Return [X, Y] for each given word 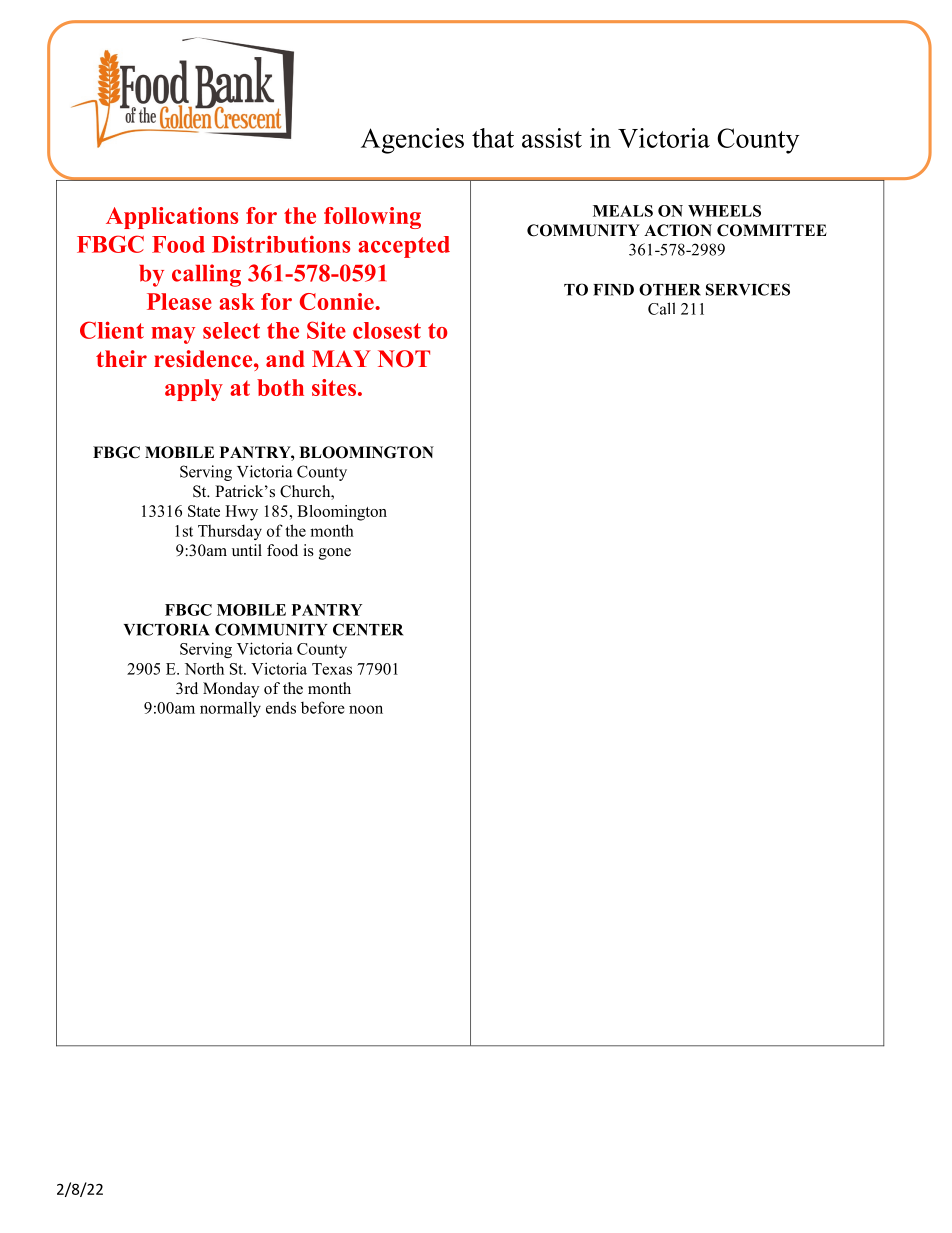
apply [194, 390]
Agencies [412, 141]
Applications [172, 218]
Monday [231, 690]
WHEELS [724, 211]
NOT [404, 359]
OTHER [670, 289]
